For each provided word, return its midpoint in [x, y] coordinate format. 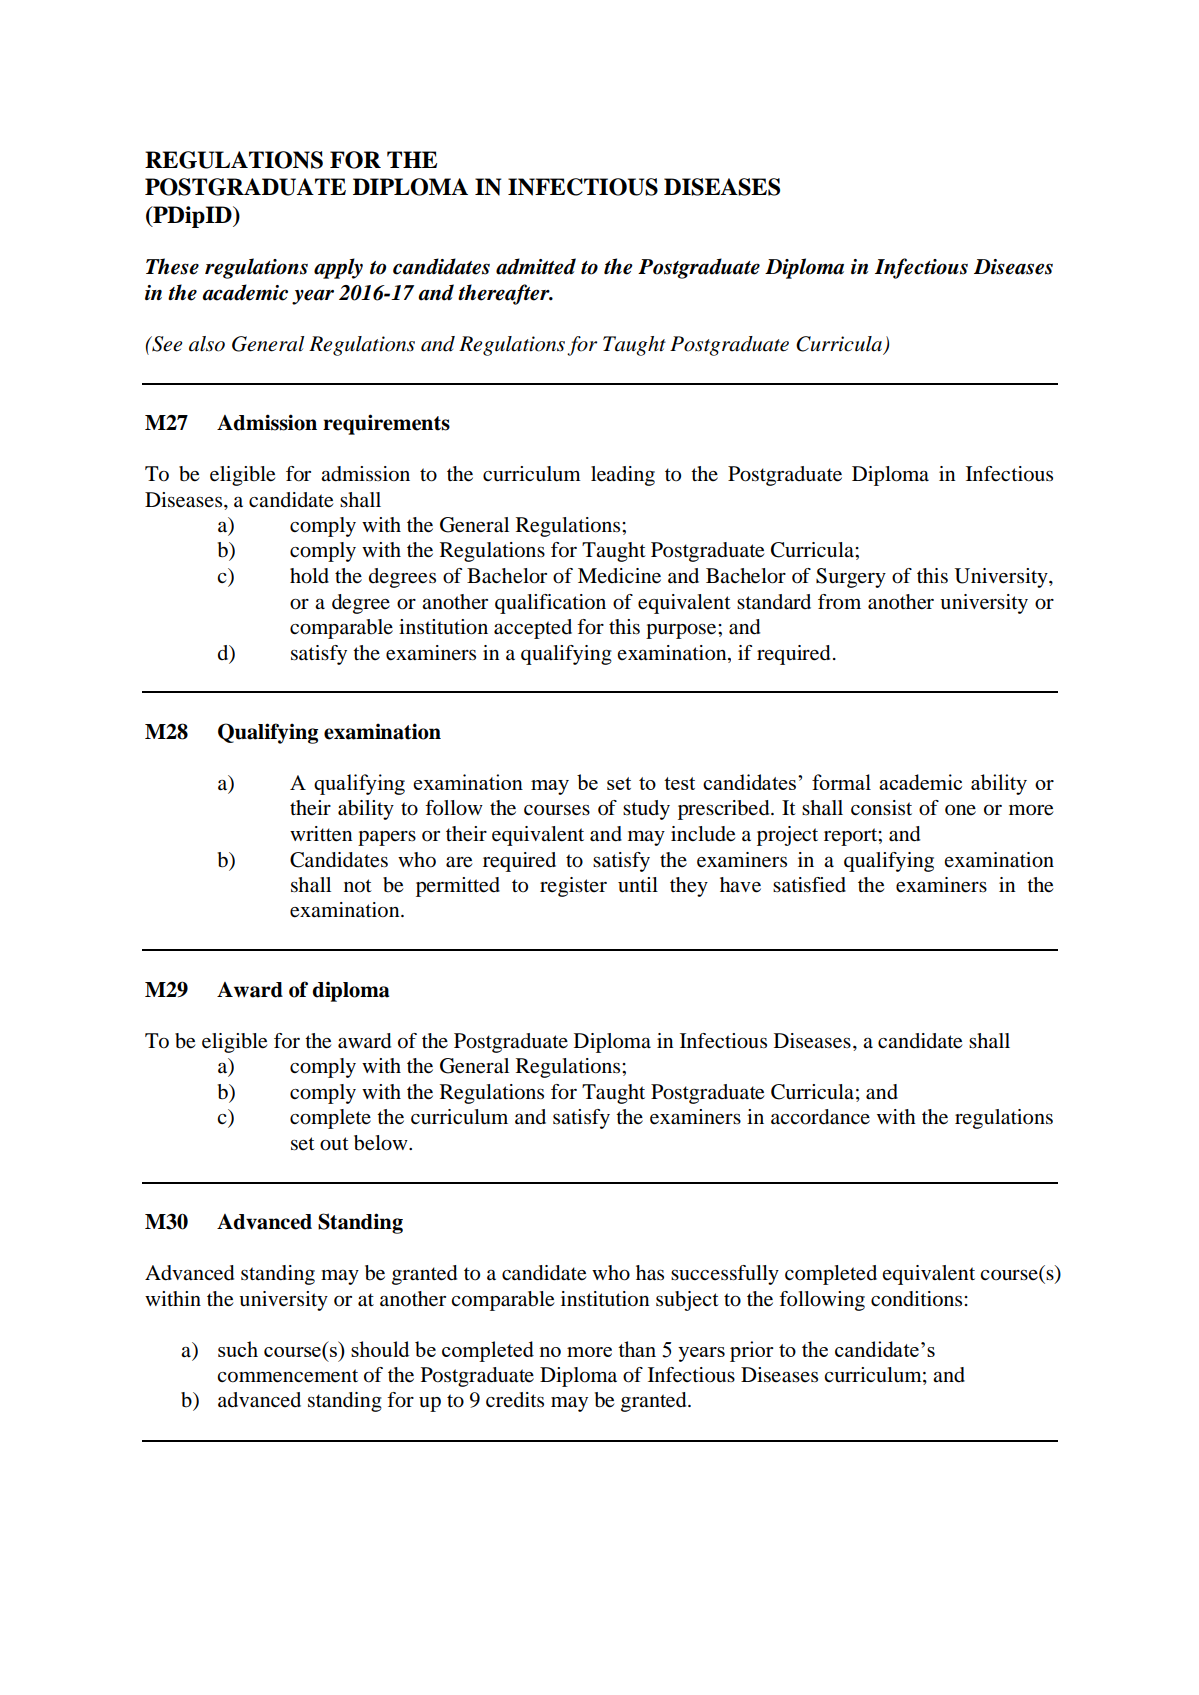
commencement [287, 1376]
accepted [533, 629]
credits [515, 1399]
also [207, 344]
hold [309, 576]
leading [623, 476]
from [839, 602]
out [334, 1144]
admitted [536, 266]
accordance [820, 1117]
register [573, 887]
